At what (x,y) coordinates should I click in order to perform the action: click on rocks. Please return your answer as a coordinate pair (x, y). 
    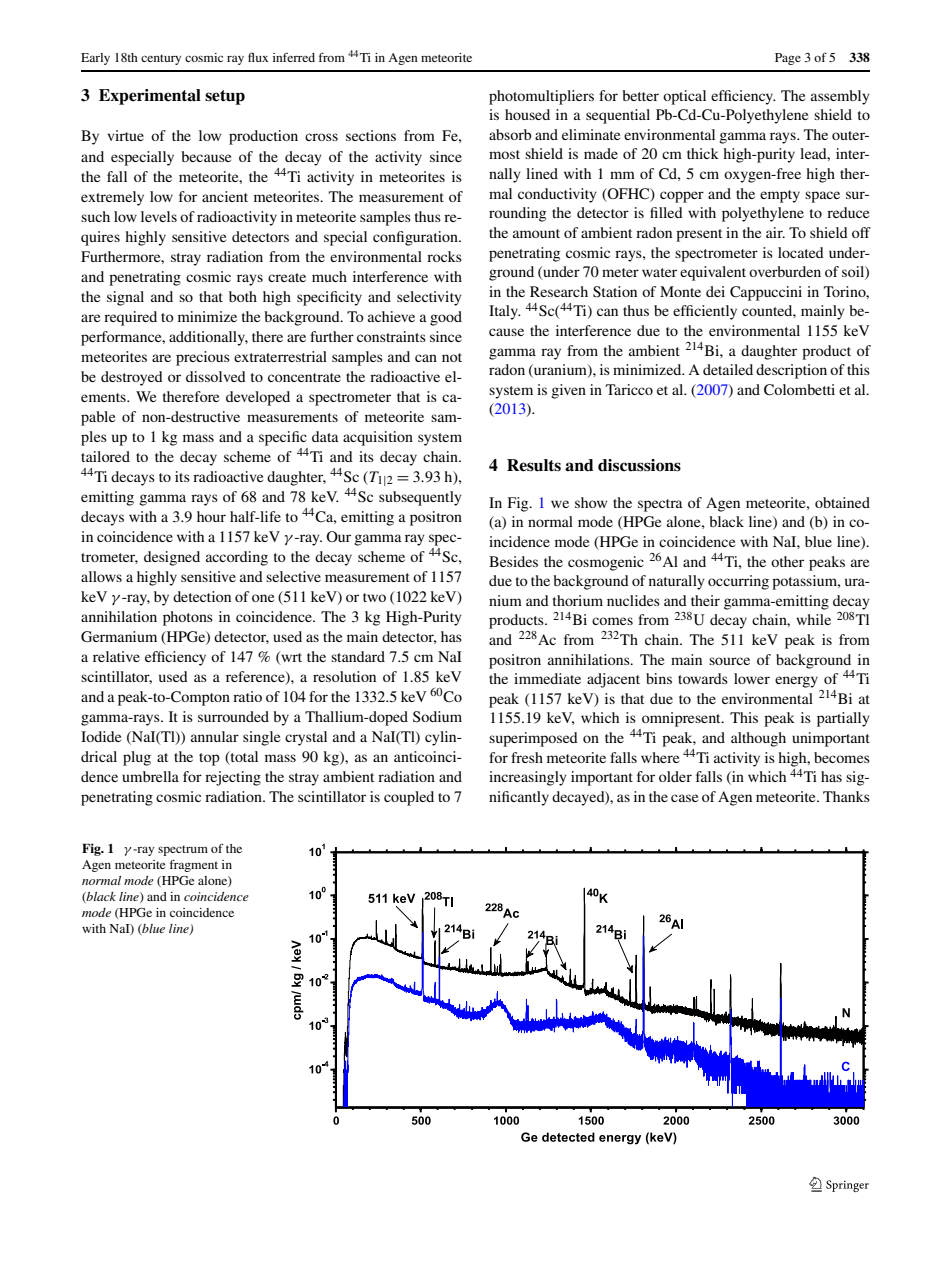
    Looking at the image, I should click on (444, 256).
